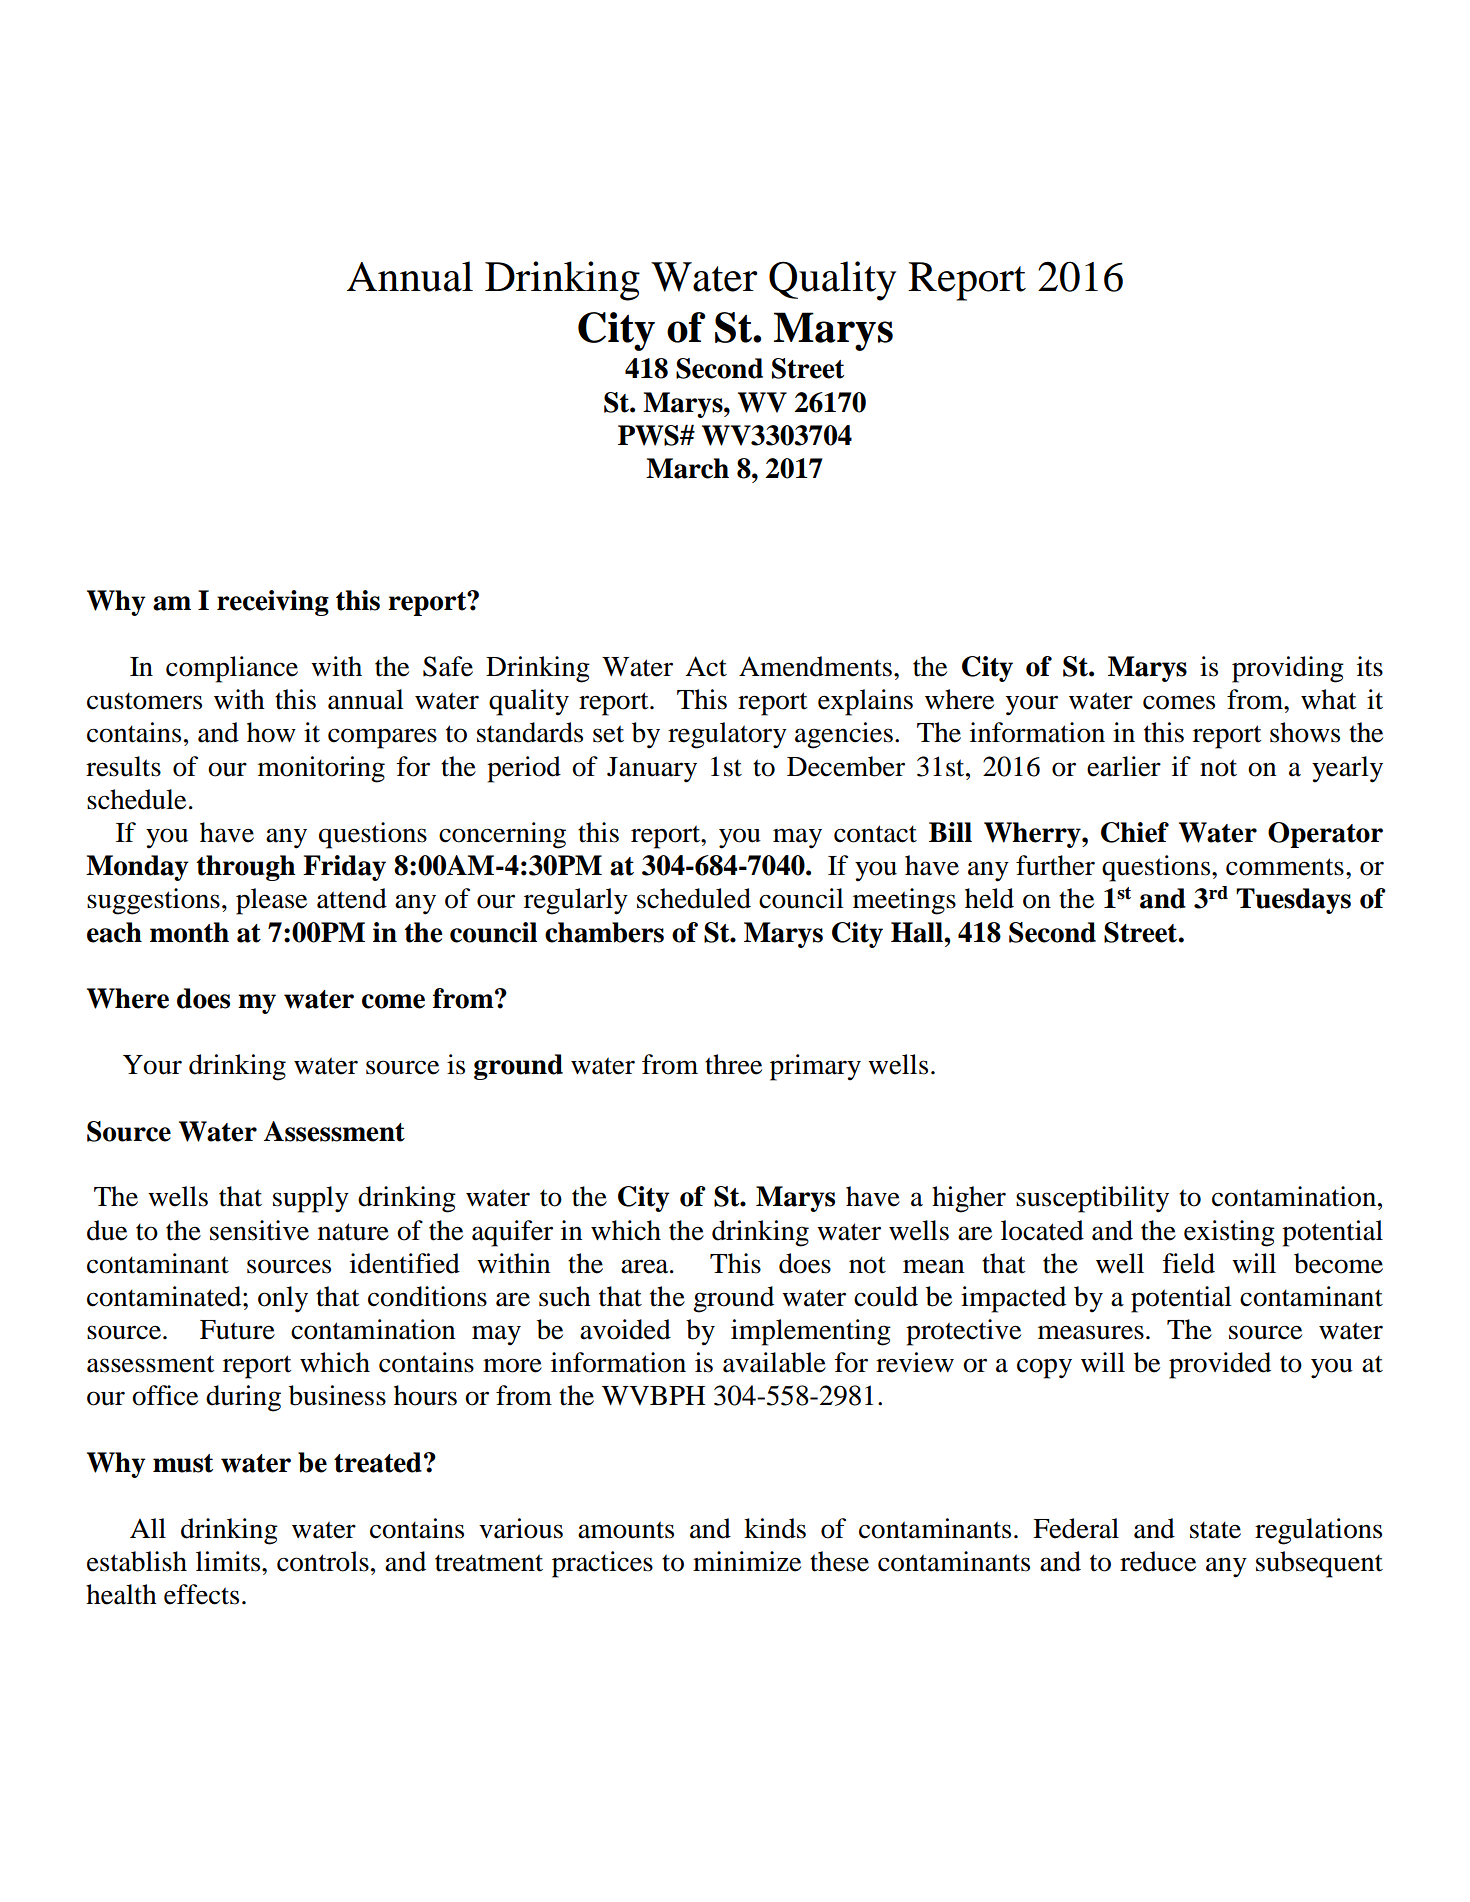  Describe the element at coordinates (283, 1299) in the image. I see `only` at that location.
